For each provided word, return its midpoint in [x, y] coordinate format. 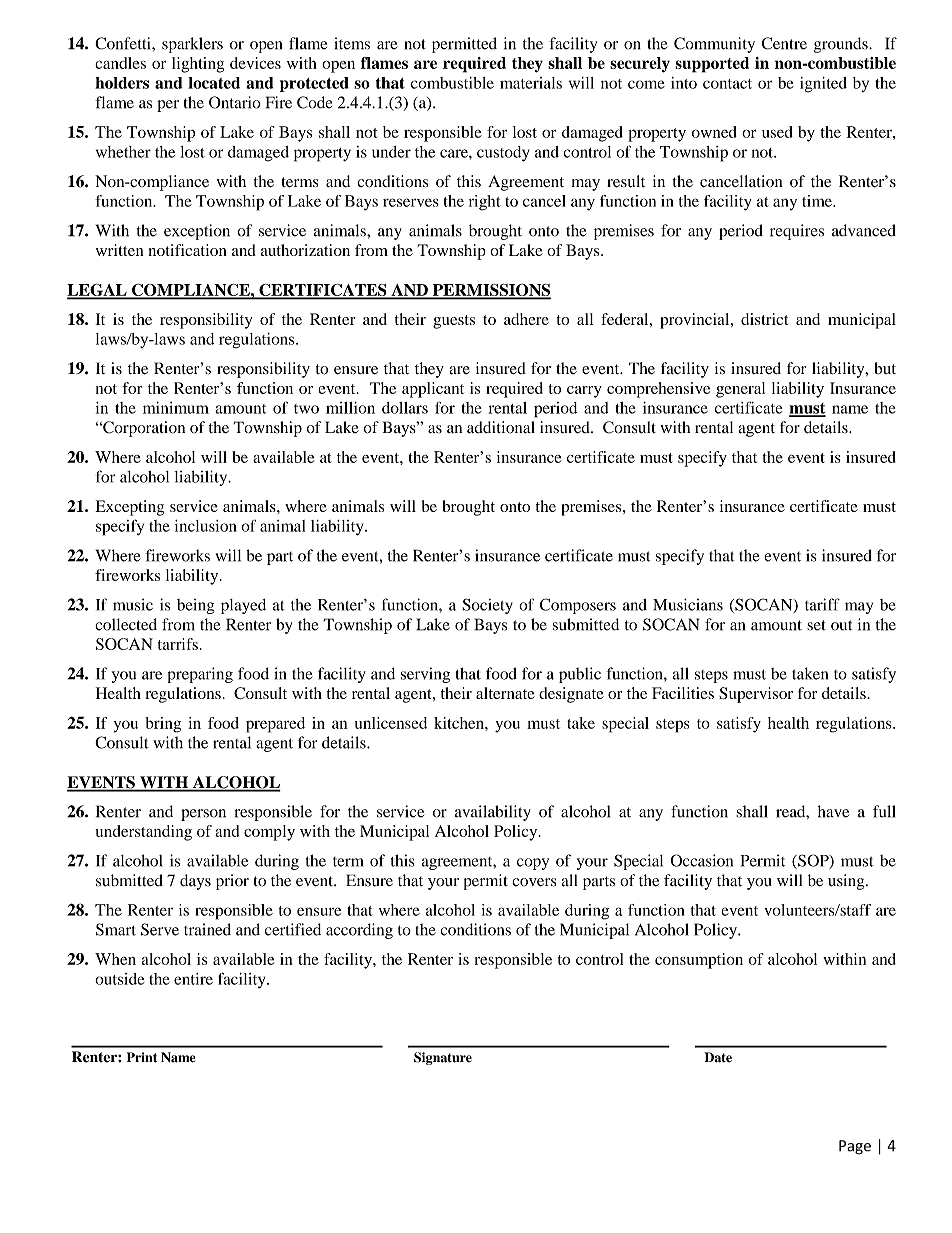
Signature [443, 1058]
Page [855, 1147]
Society [487, 606]
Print [142, 1057]
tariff [822, 604]
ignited [823, 85]
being [195, 606]
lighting [198, 65]
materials [531, 83]
